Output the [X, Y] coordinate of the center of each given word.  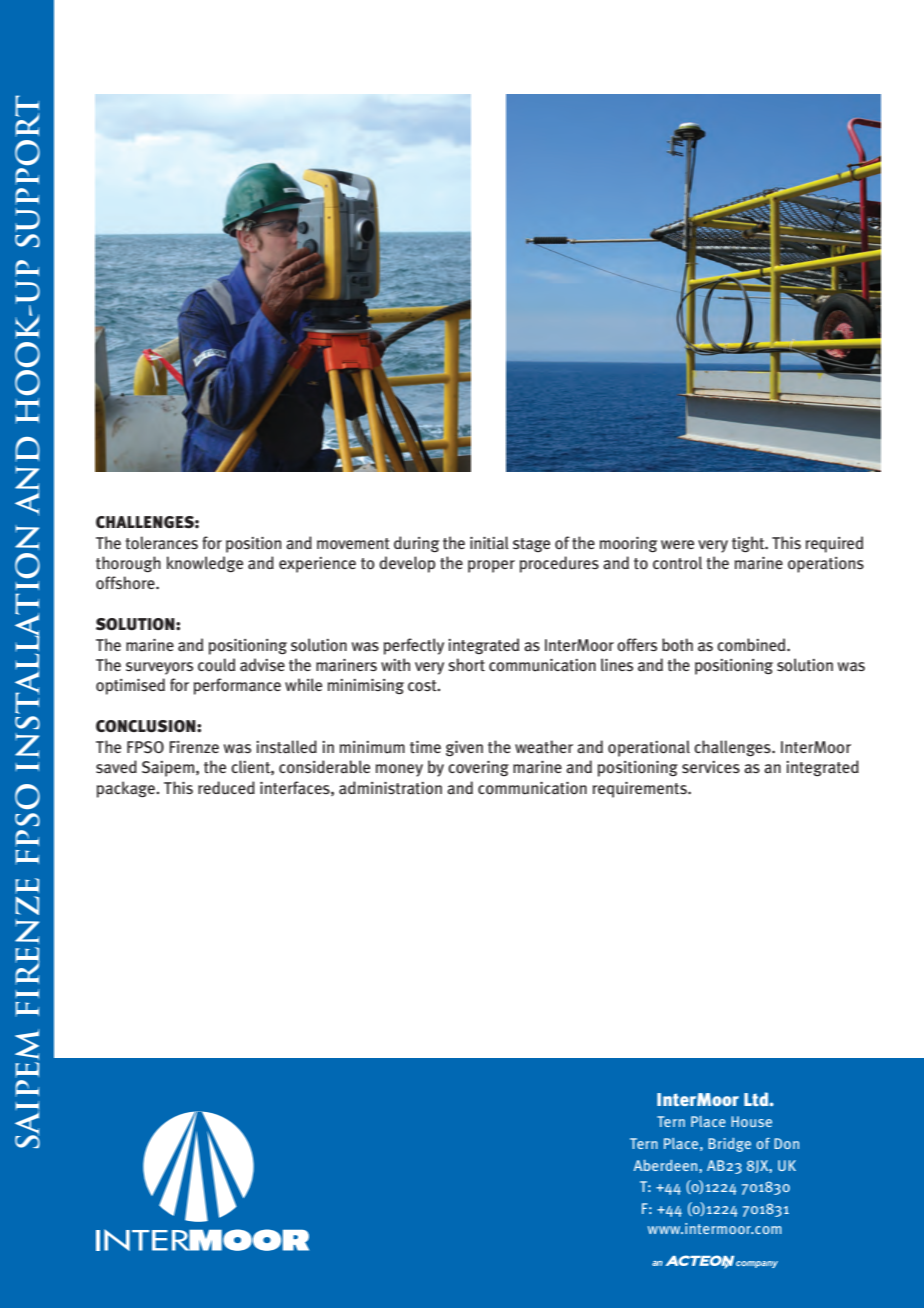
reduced [226, 788]
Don [786, 1143]
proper [491, 566]
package [127, 789]
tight [749, 544]
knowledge [205, 564]
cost [423, 685]
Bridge [729, 1145]
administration [390, 788]
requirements [641, 790]
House [751, 1121]
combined [752, 645]
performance [237, 686]
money [399, 770]
